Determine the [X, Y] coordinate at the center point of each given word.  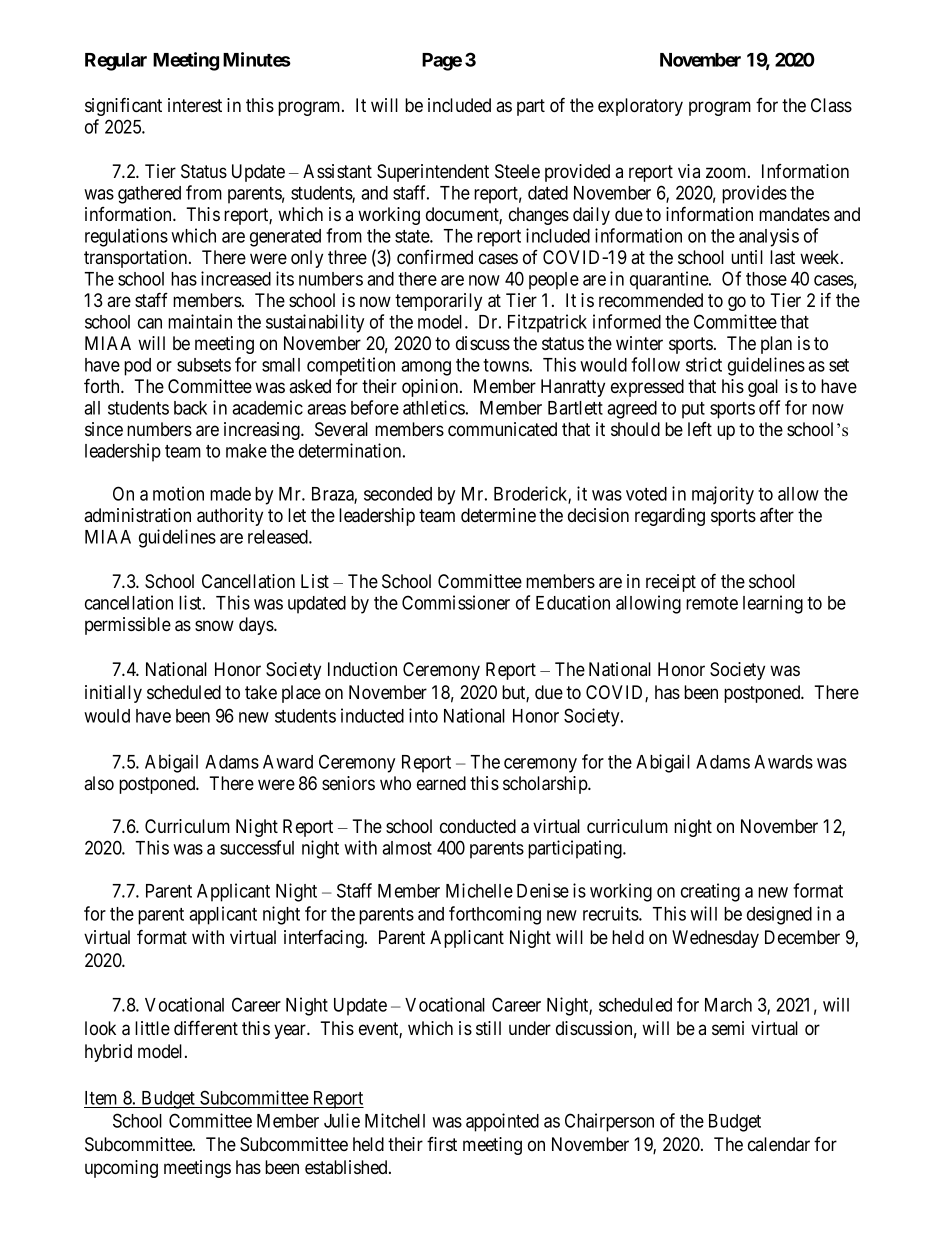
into [423, 715]
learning [773, 604]
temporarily [438, 302]
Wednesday [715, 939]
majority [723, 495]
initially [113, 694]
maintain [200, 321]
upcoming [121, 1169]
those [766, 279]
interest [195, 105]
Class [831, 105]
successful [257, 847]
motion [178, 493]
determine [498, 515]
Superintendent [433, 173]
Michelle [479, 890]
